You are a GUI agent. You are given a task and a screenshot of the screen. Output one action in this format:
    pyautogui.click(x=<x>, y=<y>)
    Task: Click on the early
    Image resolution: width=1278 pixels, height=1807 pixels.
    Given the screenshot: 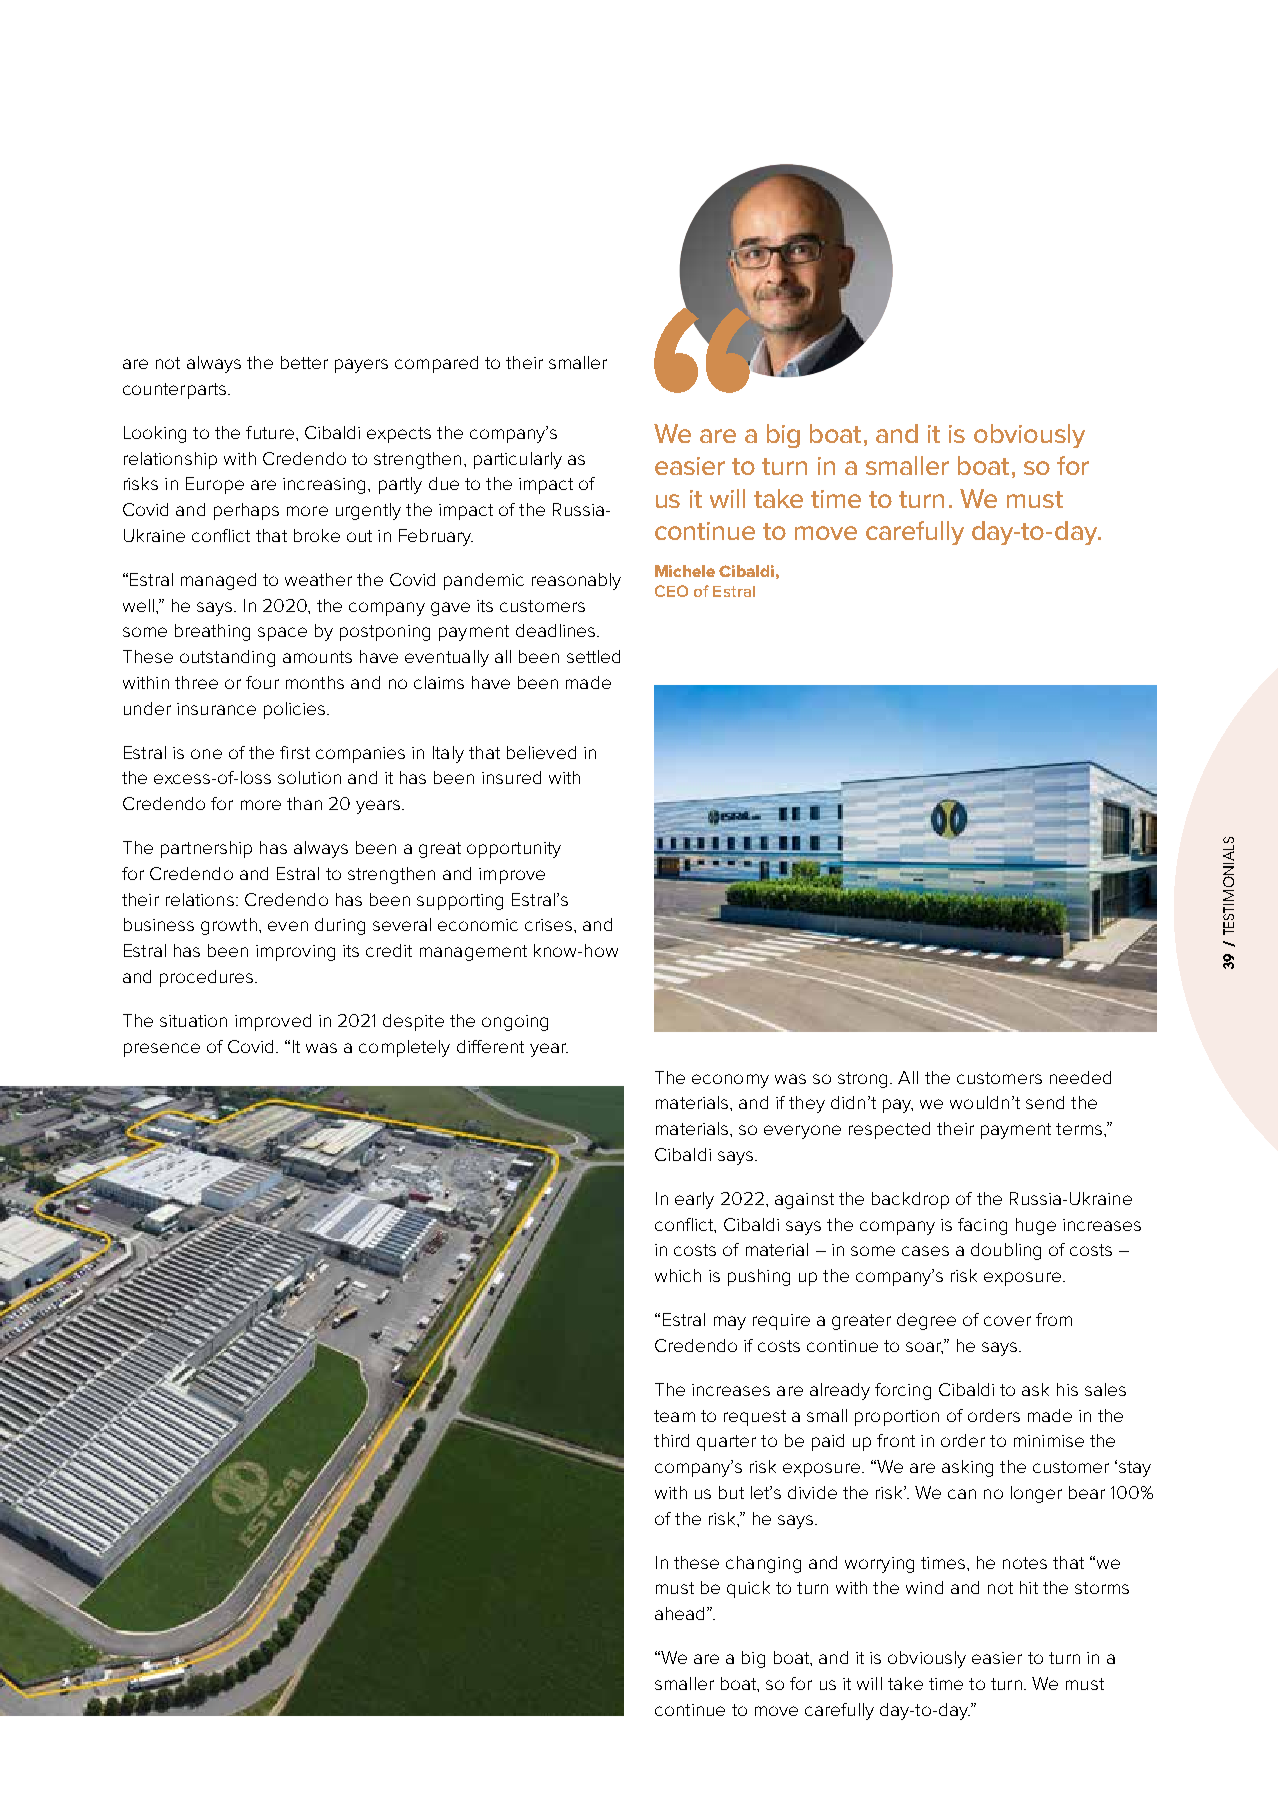 What is the action you would take?
    pyautogui.click(x=694, y=1200)
